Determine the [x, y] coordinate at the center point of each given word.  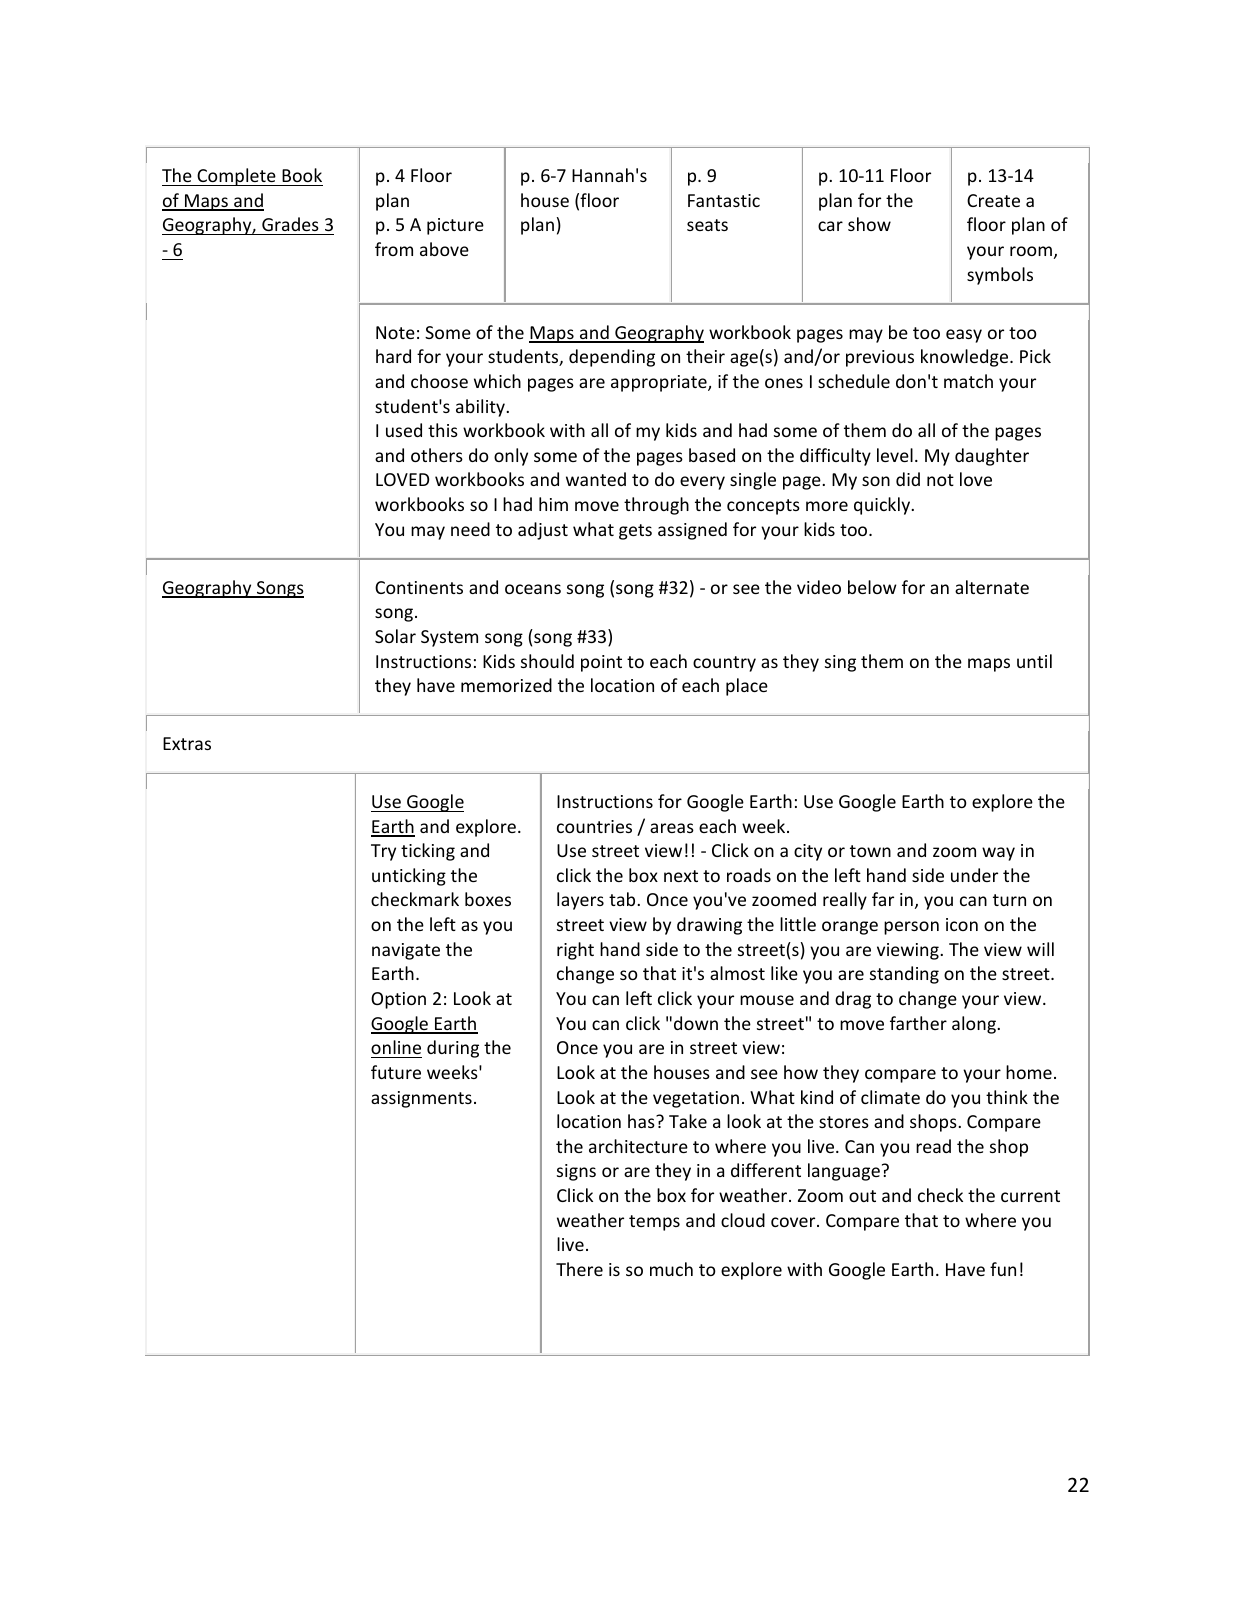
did [908, 479]
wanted [596, 479]
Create [993, 200]
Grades [290, 226]
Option [398, 1000]
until [1034, 661]
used [404, 430]
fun [1003, 1269]
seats [707, 225]
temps [654, 1223]
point [601, 663]
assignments [421, 1099]
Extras [187, 743]
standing [904, 975]
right [575, 951]
